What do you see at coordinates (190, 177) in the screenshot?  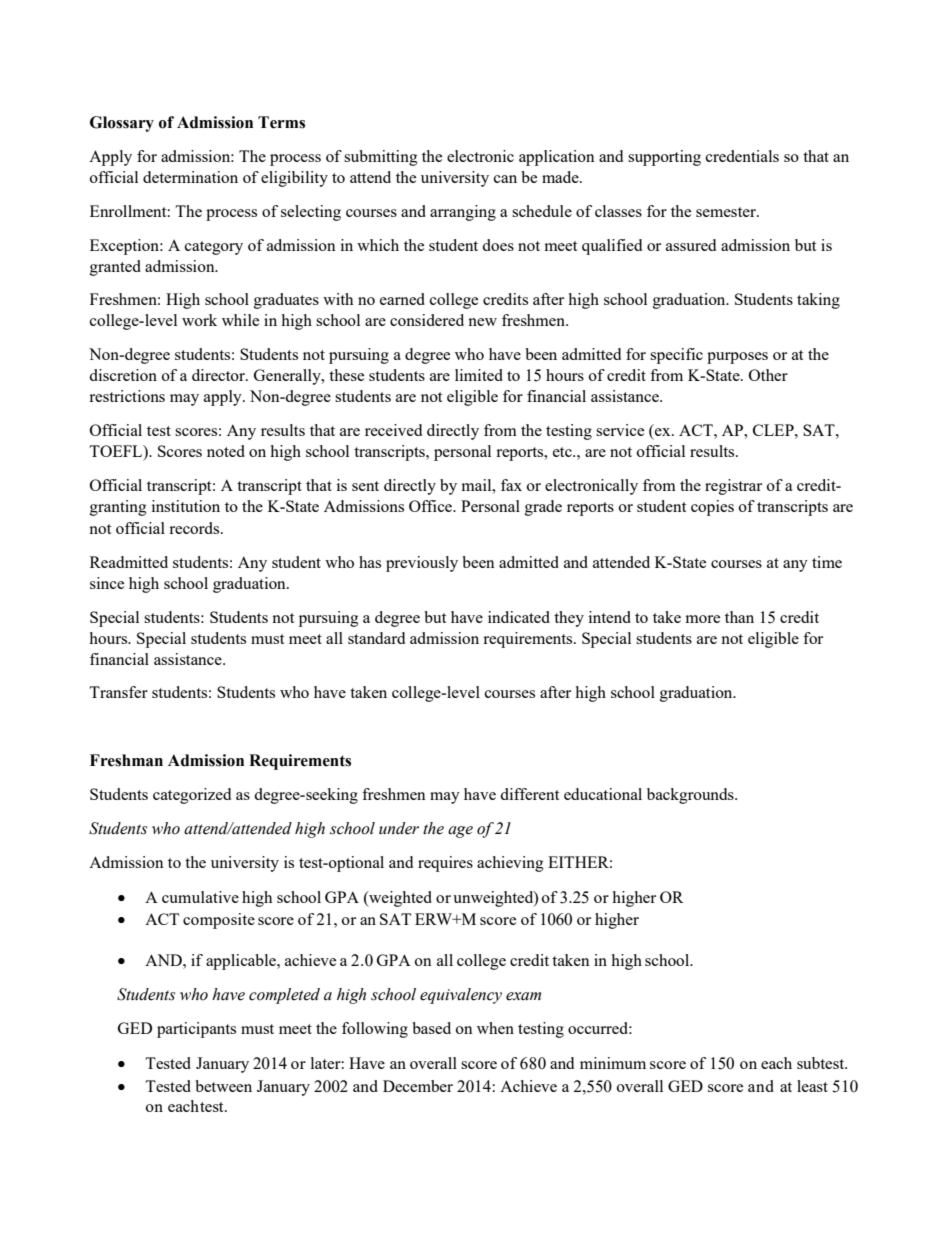 I see `determination` at bounding box center [190, 177].
